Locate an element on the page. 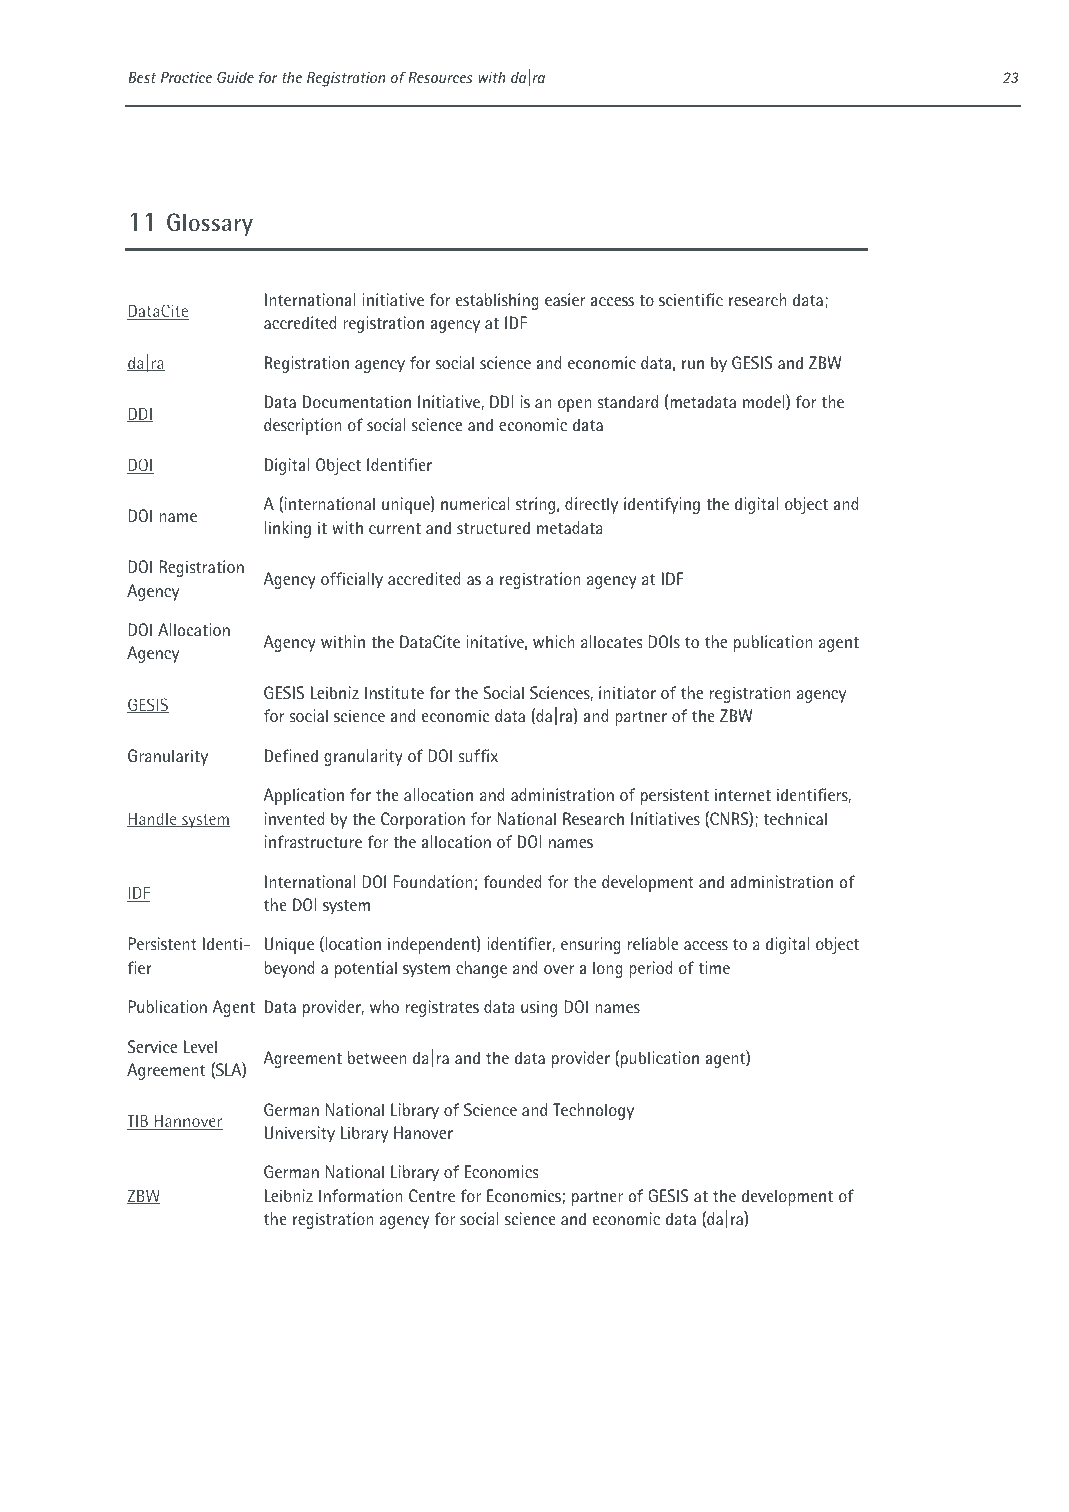 The width and height of the page is (1069, 1512). establishing is located at coordinates (497, 301).
